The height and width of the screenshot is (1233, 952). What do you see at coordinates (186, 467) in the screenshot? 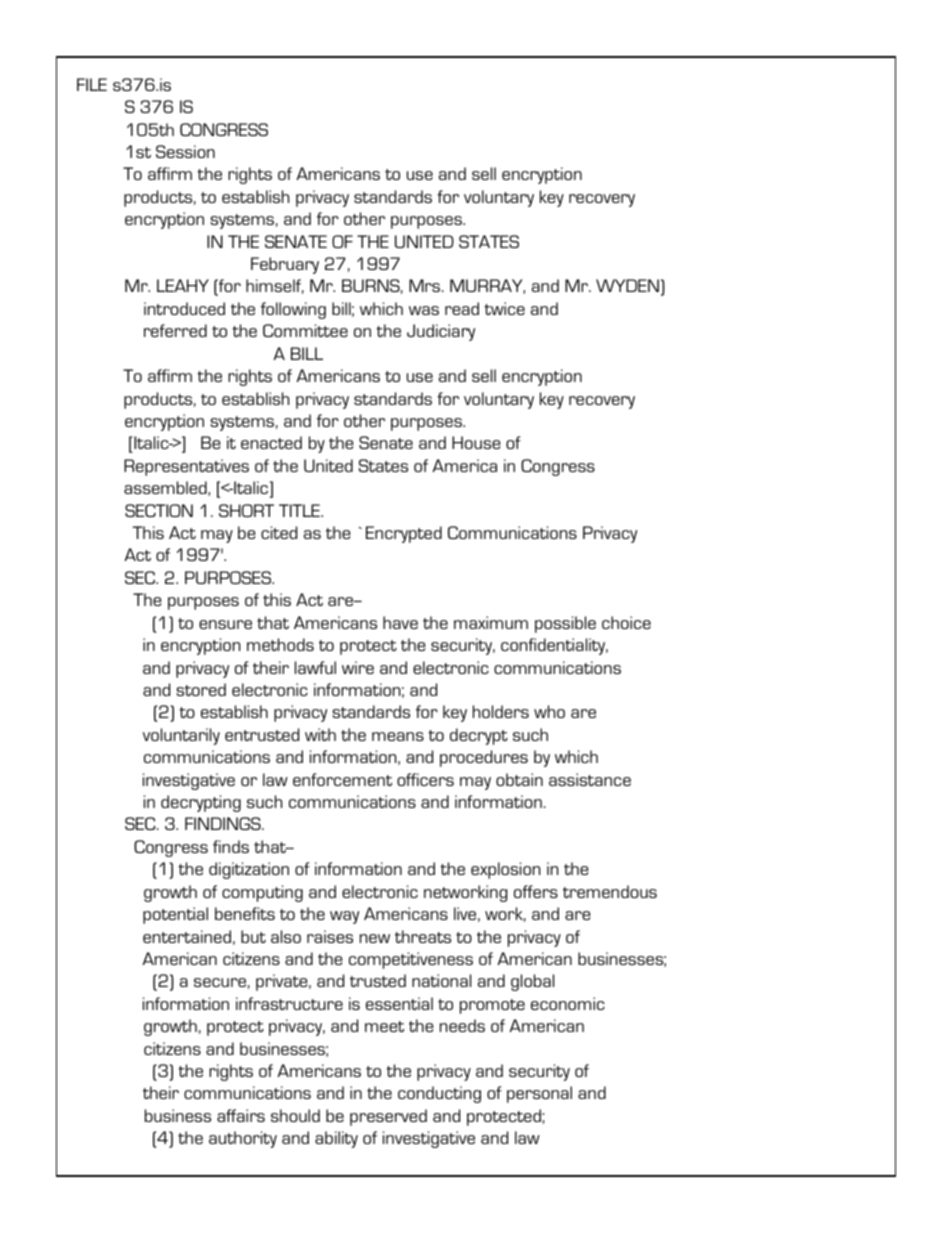
I see `Representatives` at bounding box center [186, 467].
